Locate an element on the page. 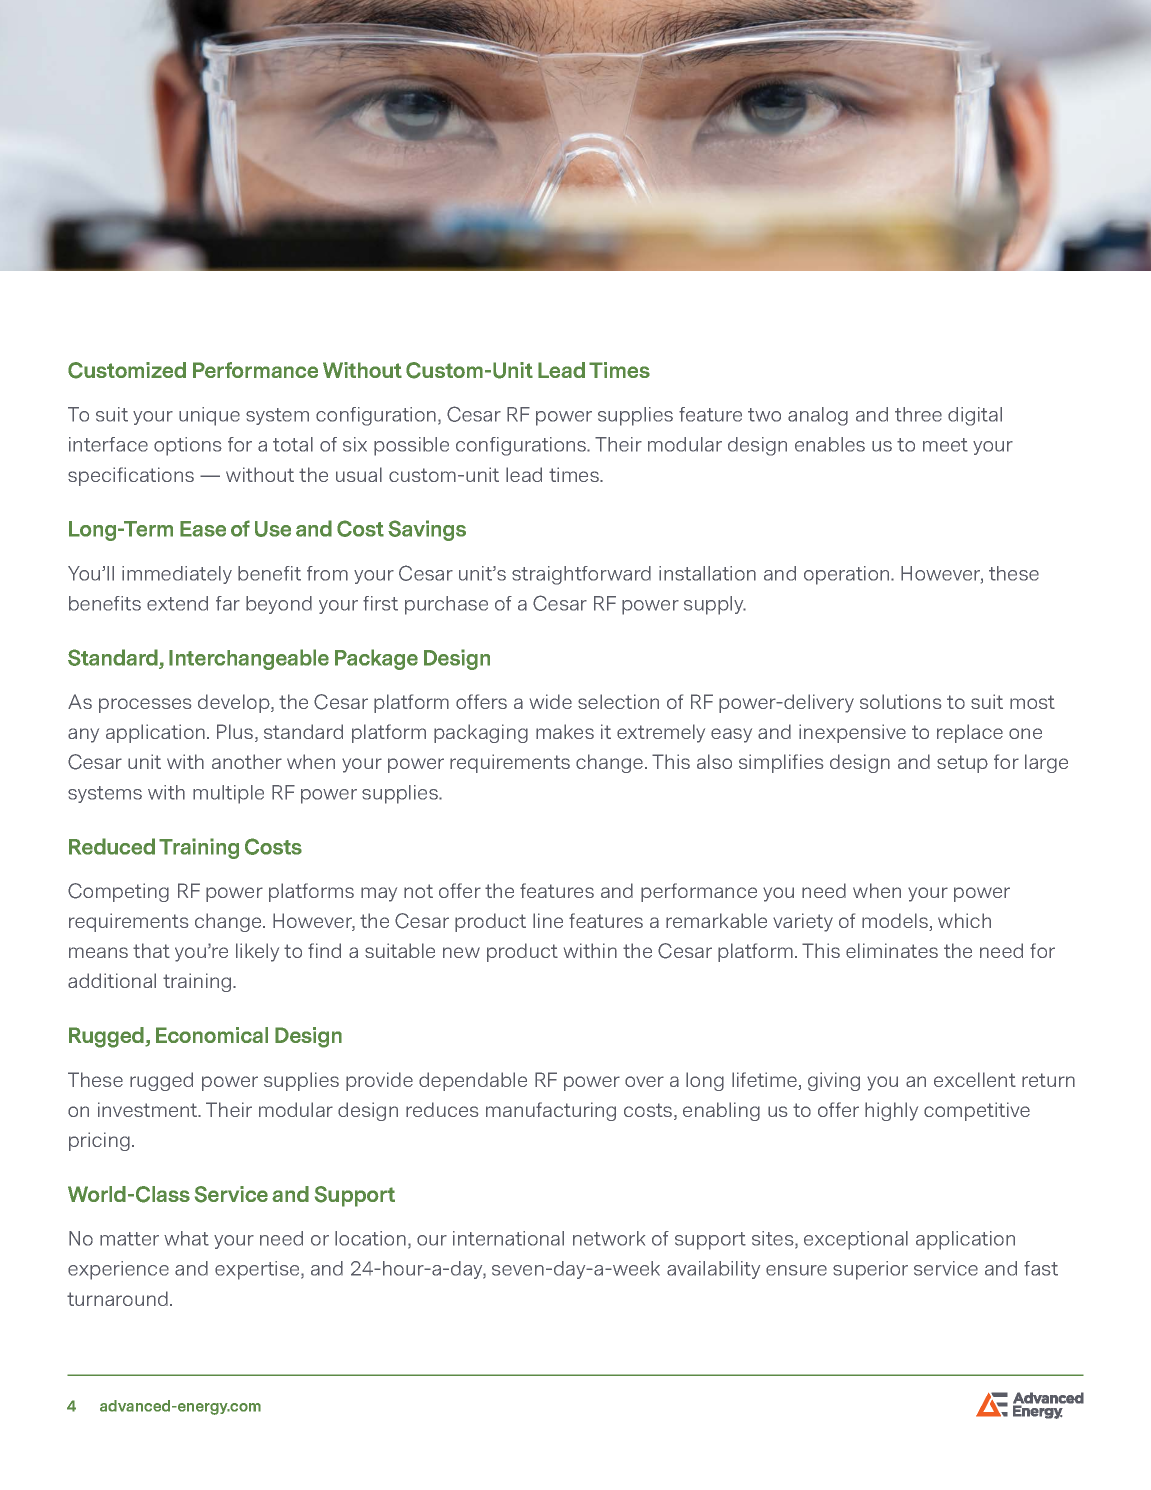 This page has width=1151, height=1490. superior is located at coordinates (870, 1270).
